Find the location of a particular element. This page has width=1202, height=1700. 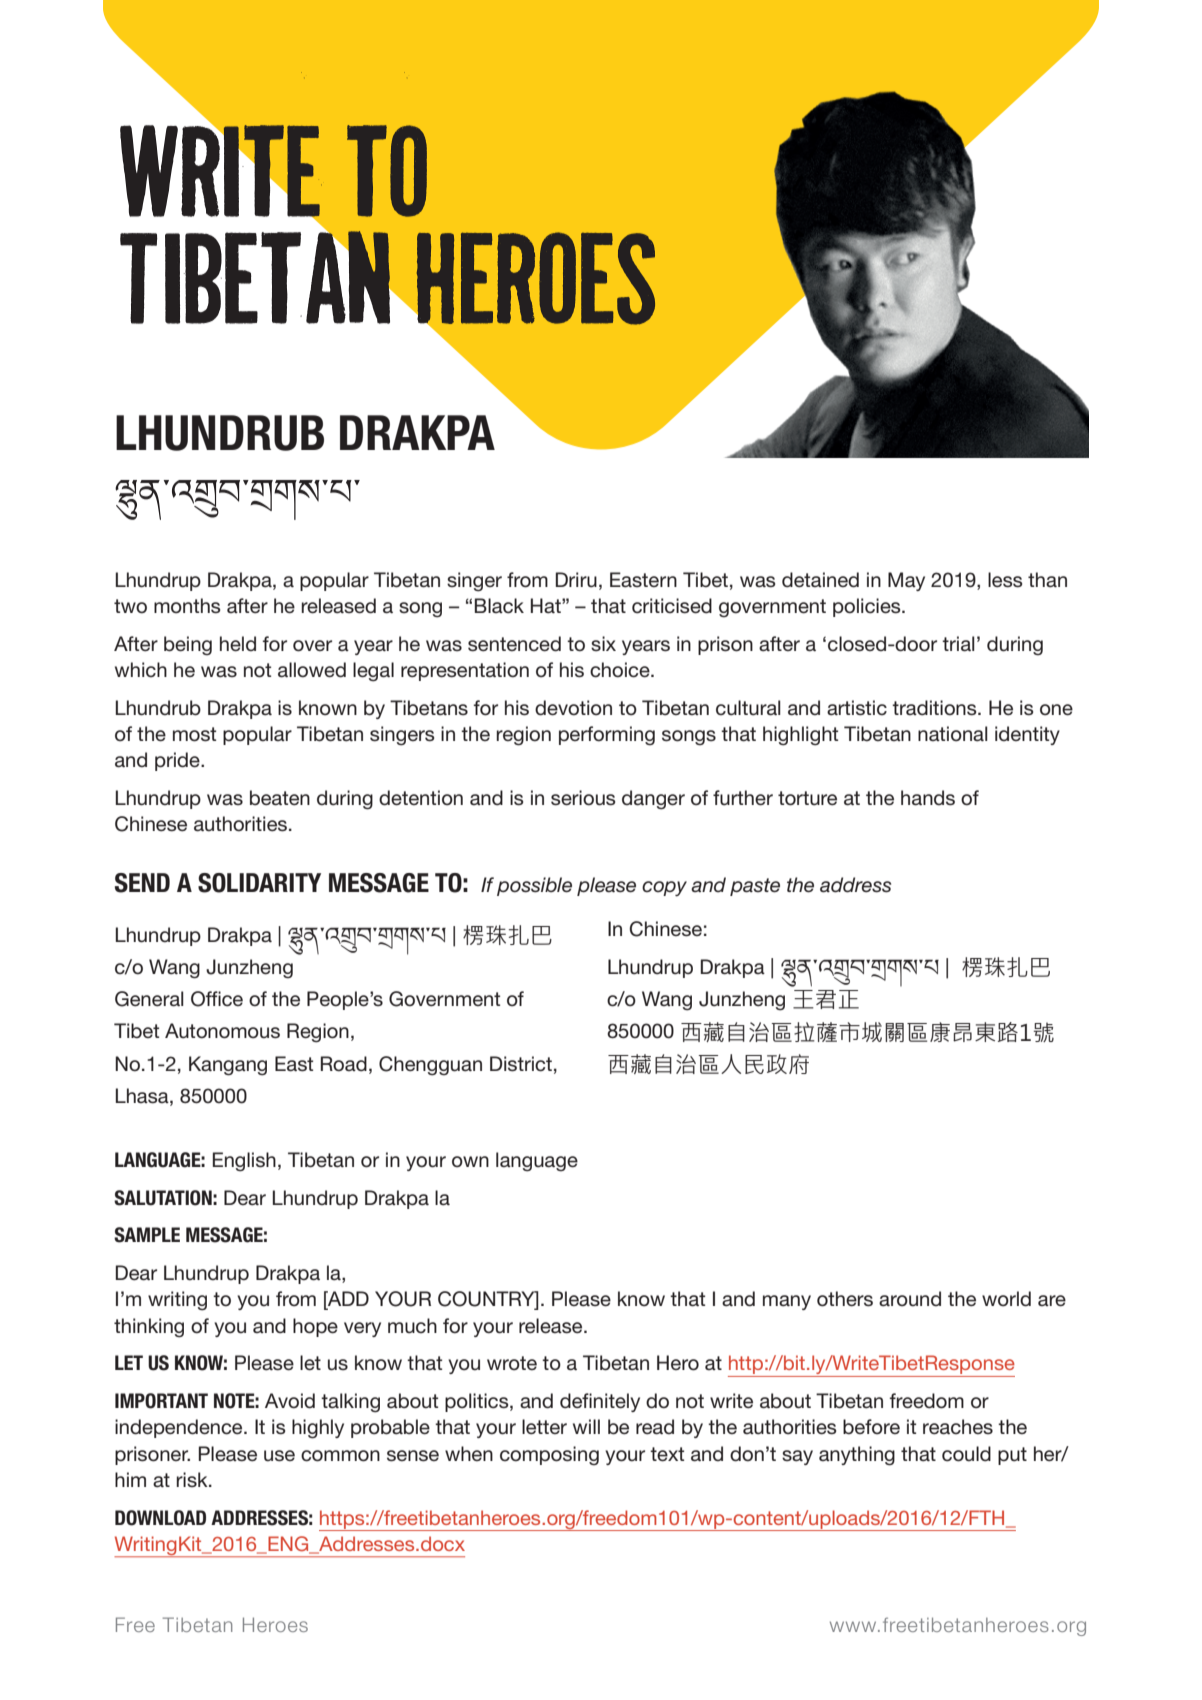

paste is located at coordinates (755, 887).
